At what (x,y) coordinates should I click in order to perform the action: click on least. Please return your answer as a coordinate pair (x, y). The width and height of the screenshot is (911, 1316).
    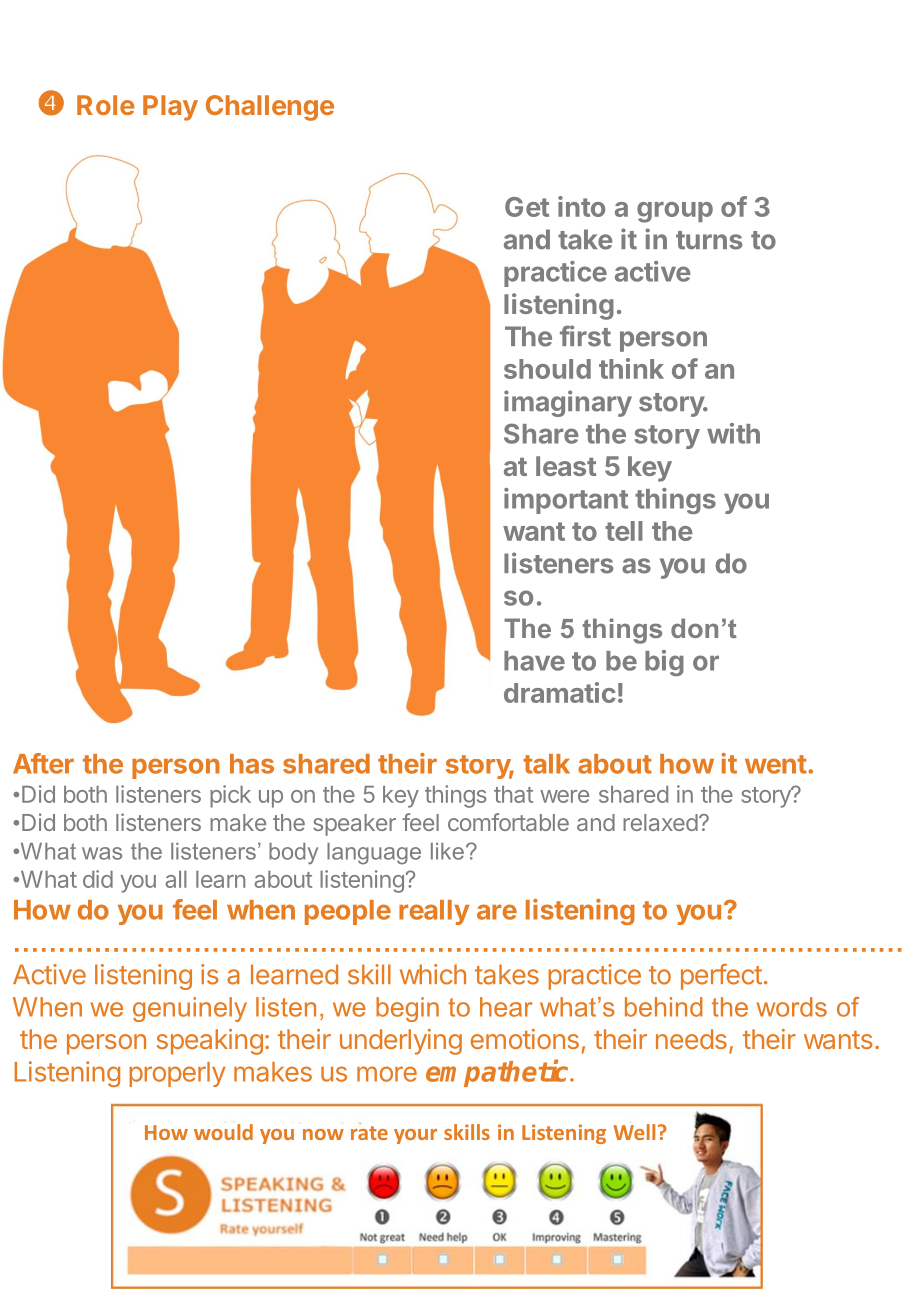
    Looking at the image, I should click on (566, 466).
